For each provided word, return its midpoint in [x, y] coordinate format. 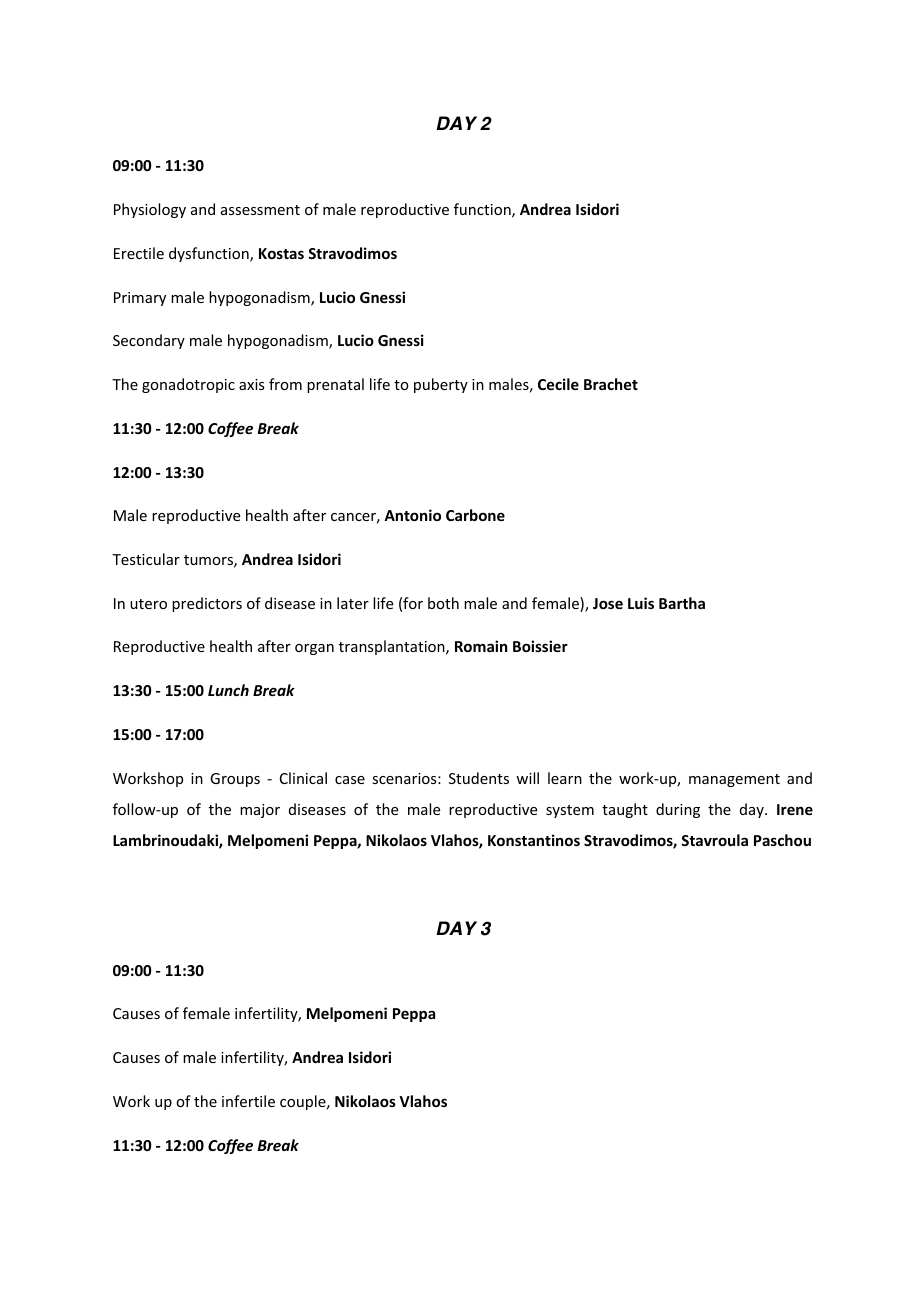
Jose [608, 603]
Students [479, 778]
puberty [441, 385]
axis [251, 384]
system [570, 811]
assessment [260, 210]
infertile [248, 1101]
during [678, 810]
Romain [481, 646]
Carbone [475, 515]
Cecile [558, 384]
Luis [641, 603]
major [260, 811]
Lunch [228, 690]
